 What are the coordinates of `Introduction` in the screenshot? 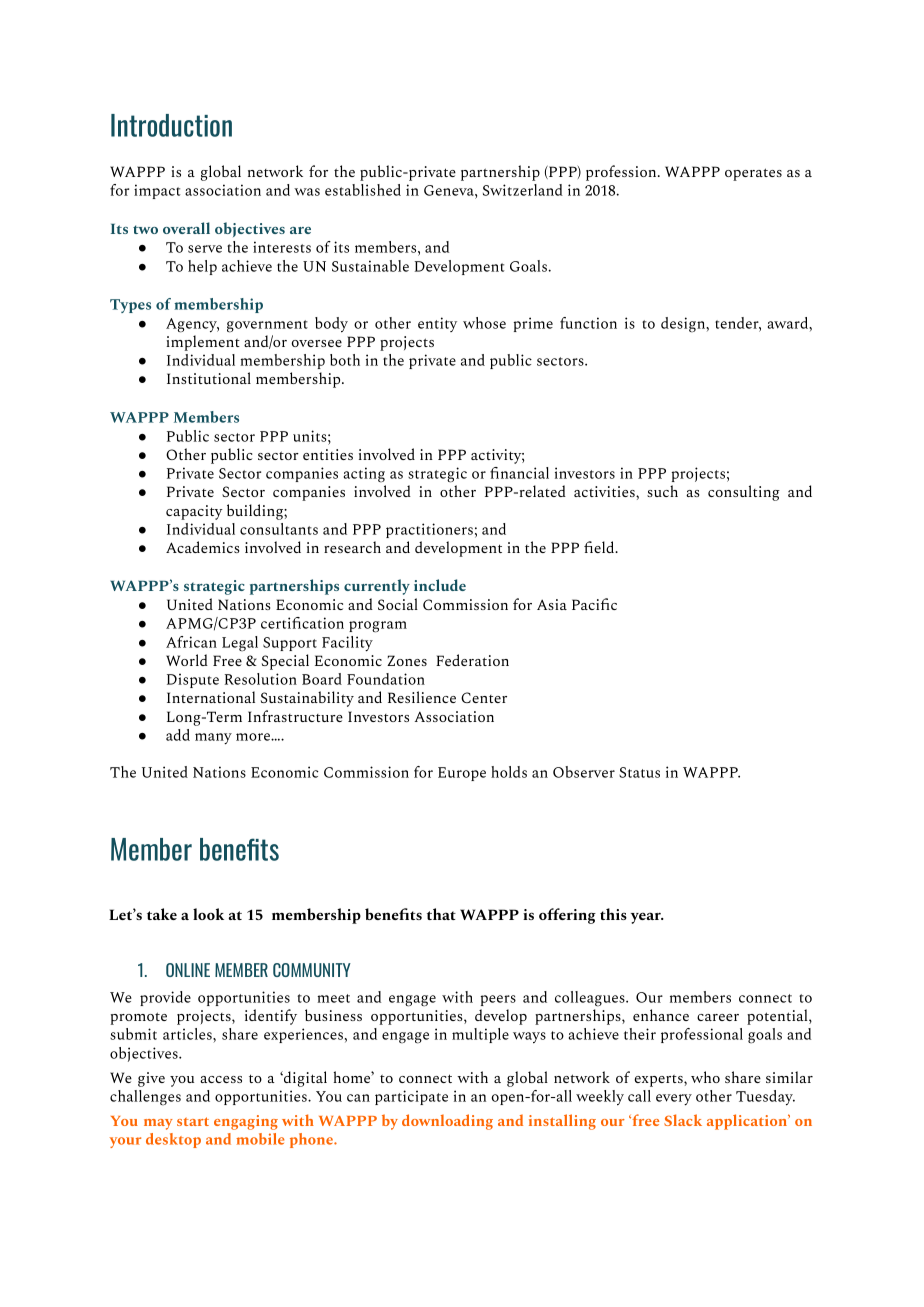 It's located at (171, 125).
